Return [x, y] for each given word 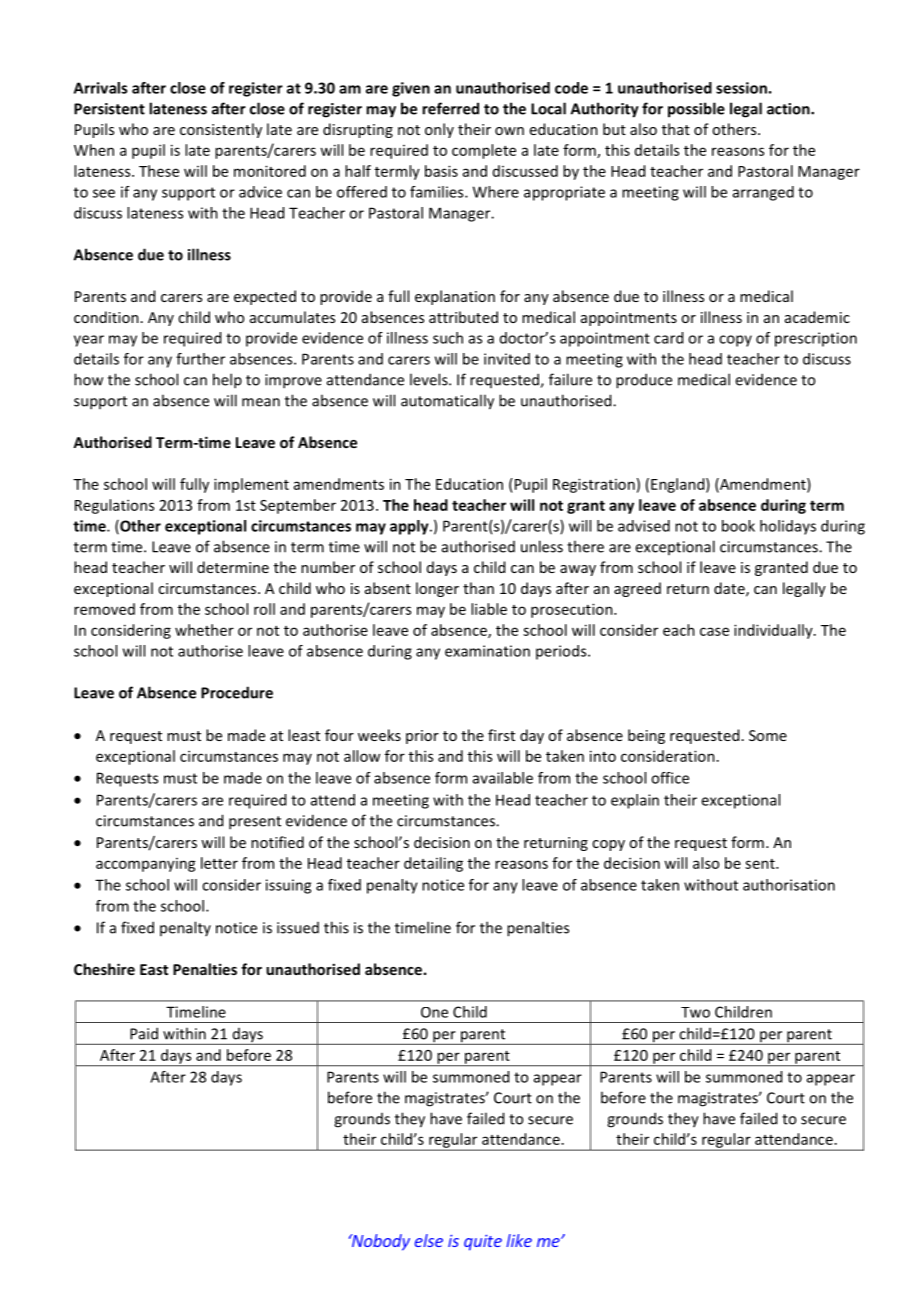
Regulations [114, 506]
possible [696, 110]
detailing [433, 864]
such [448, 338]
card [668, 338]
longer [437, 589]
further [200, 359]
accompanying [146, 865]
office [670, 778]
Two [695, 1012]
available [503, 778]
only [439, 130]
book [738, 526]
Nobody [380, 1242]
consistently [221, 130]
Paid [144, 1033]
